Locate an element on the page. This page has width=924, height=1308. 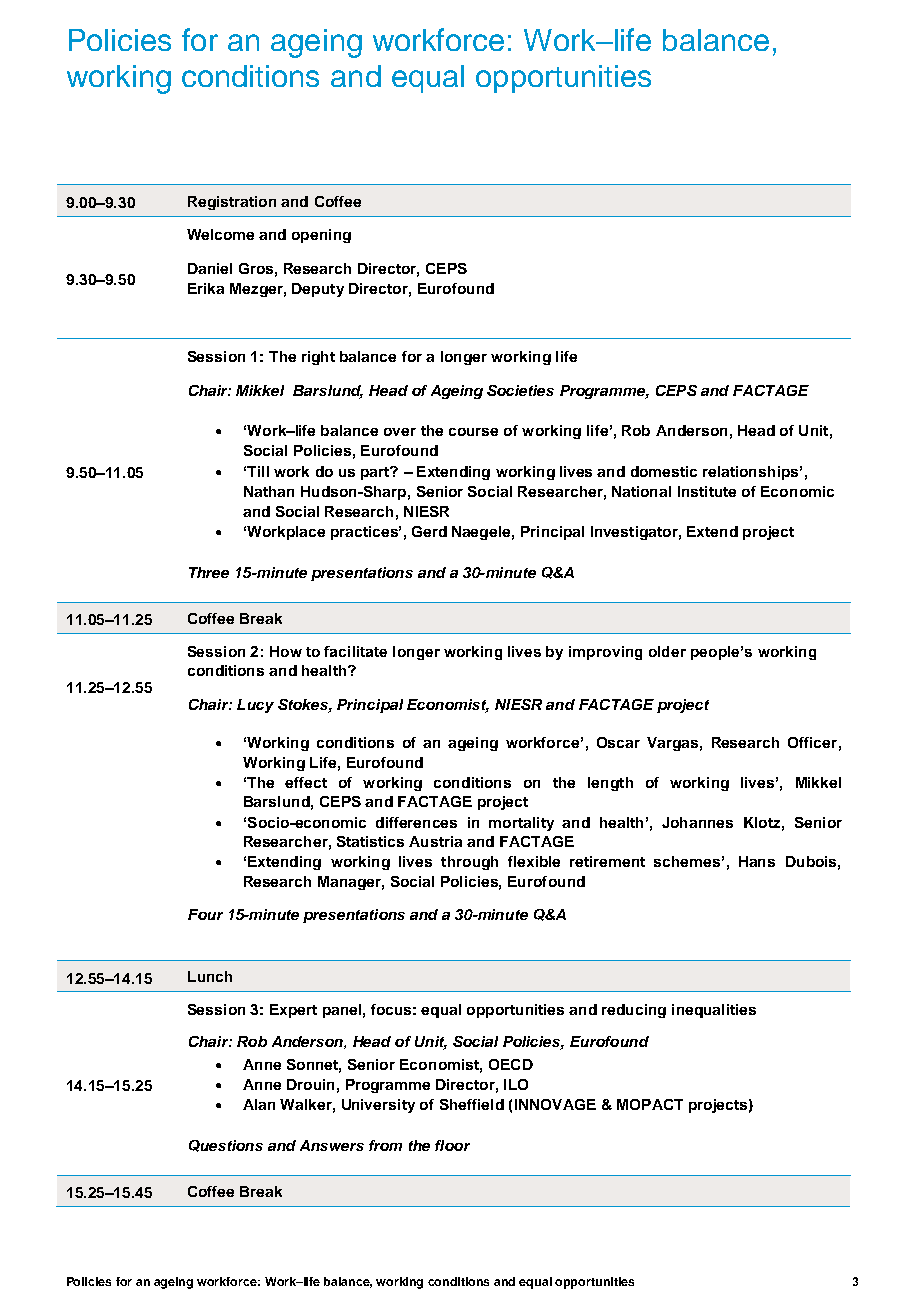
Sheffield is located at coordinates (472, 1104).
